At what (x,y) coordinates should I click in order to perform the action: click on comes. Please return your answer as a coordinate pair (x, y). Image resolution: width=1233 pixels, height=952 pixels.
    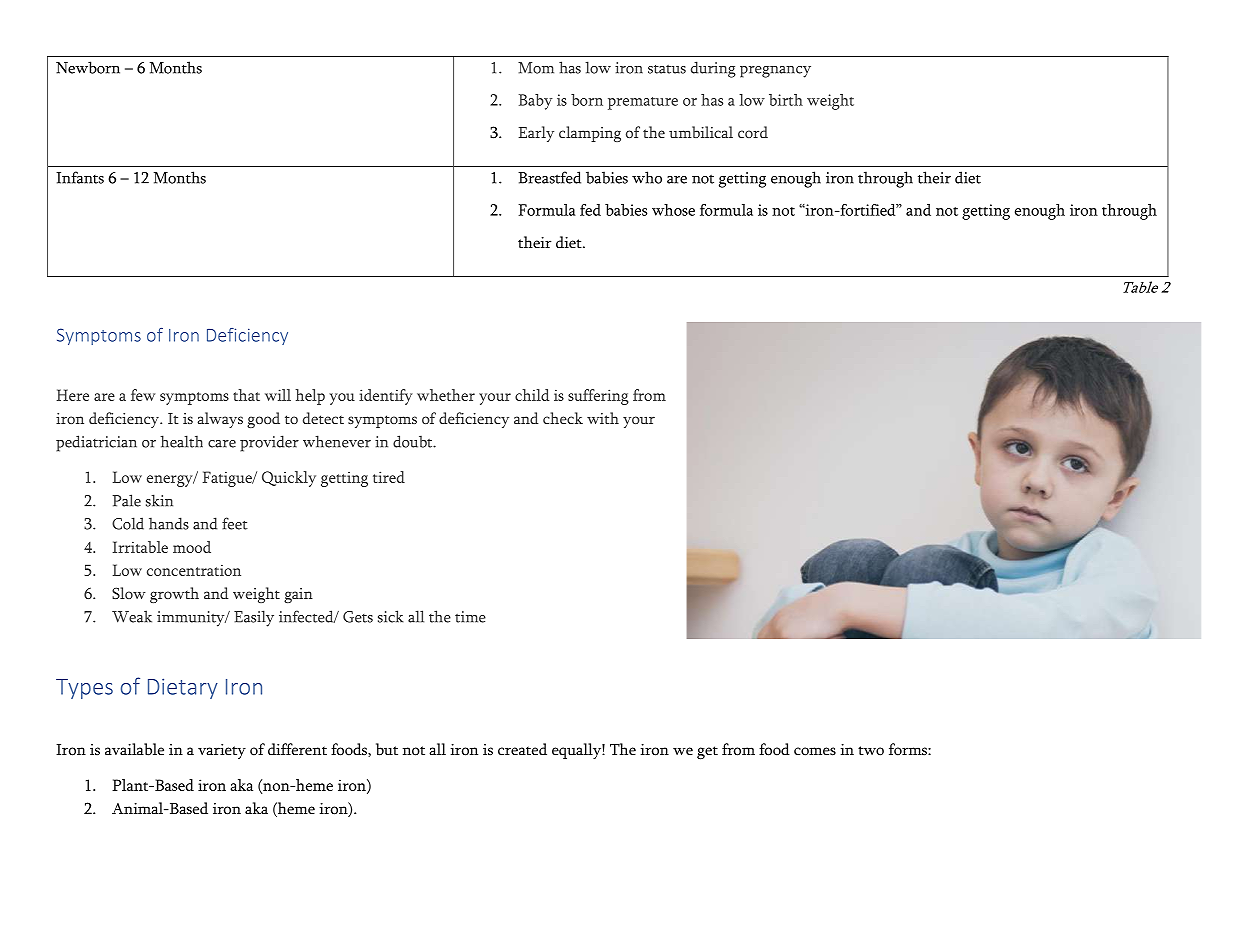
    Looking at the image, I should click on (815, 751).
